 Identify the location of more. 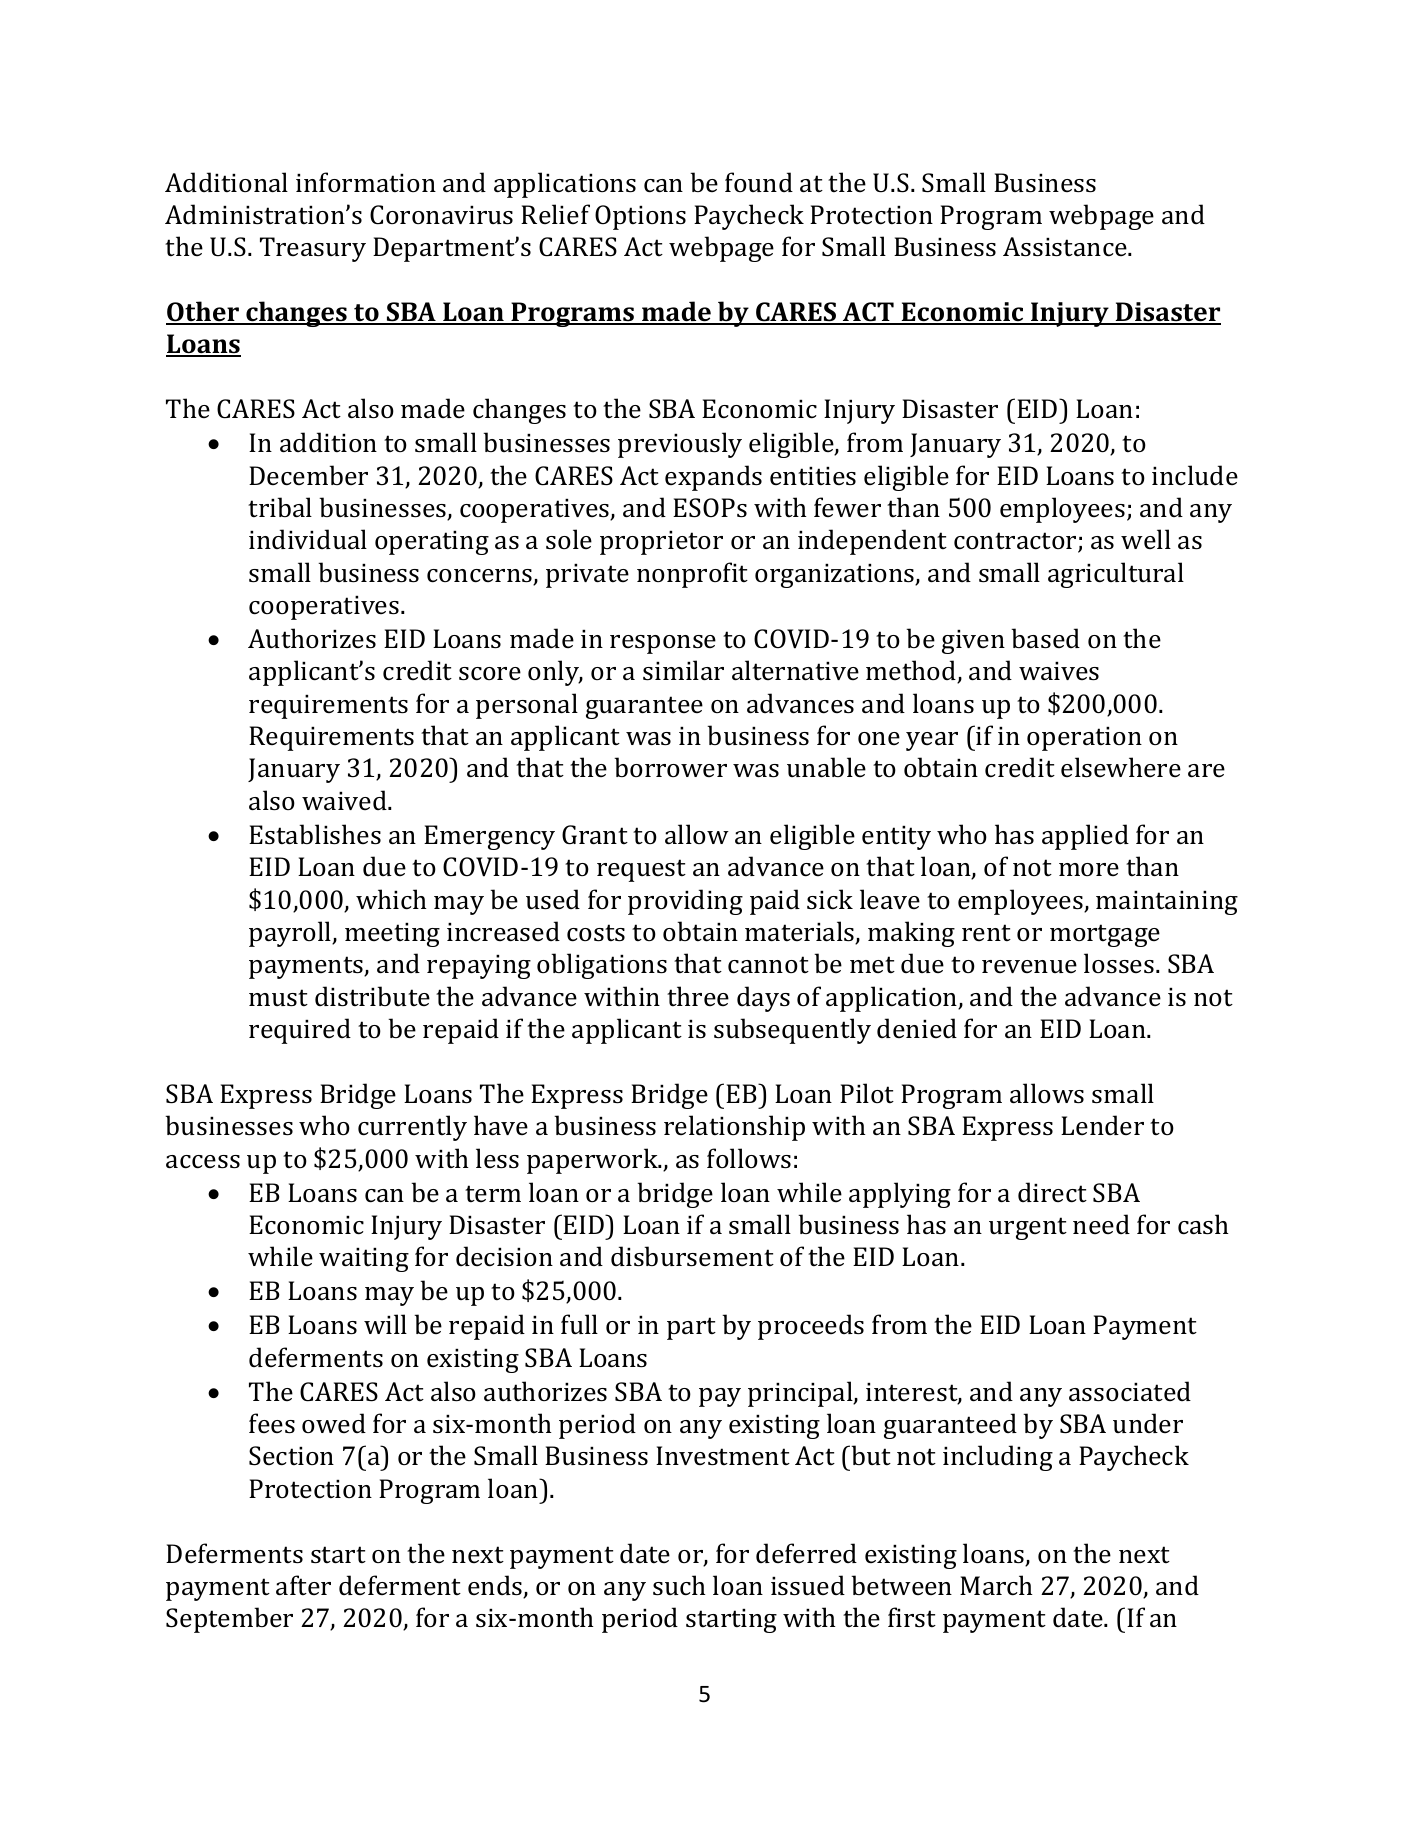
(1089, 869).
